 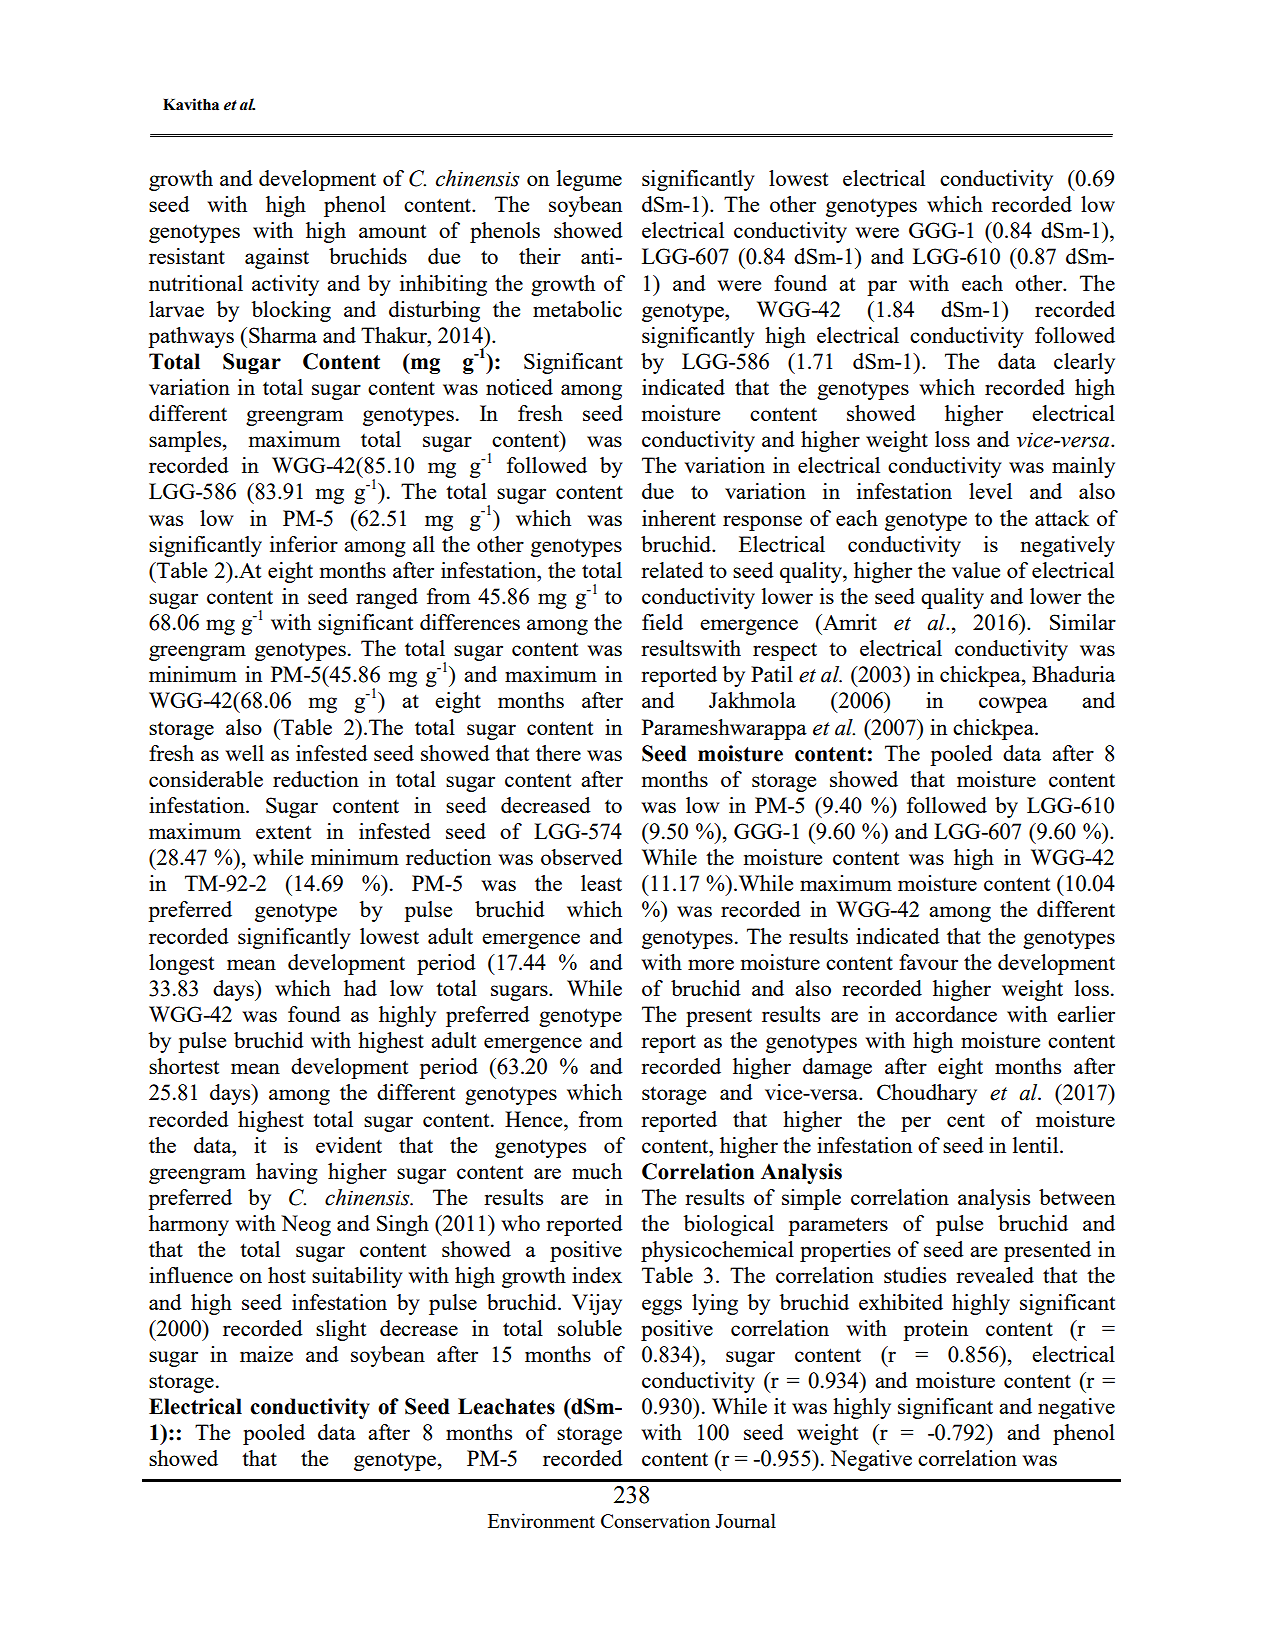 What do you see at coordinates (582, 857) in the document?
I see `observed` at bounding box center [582, 857].
